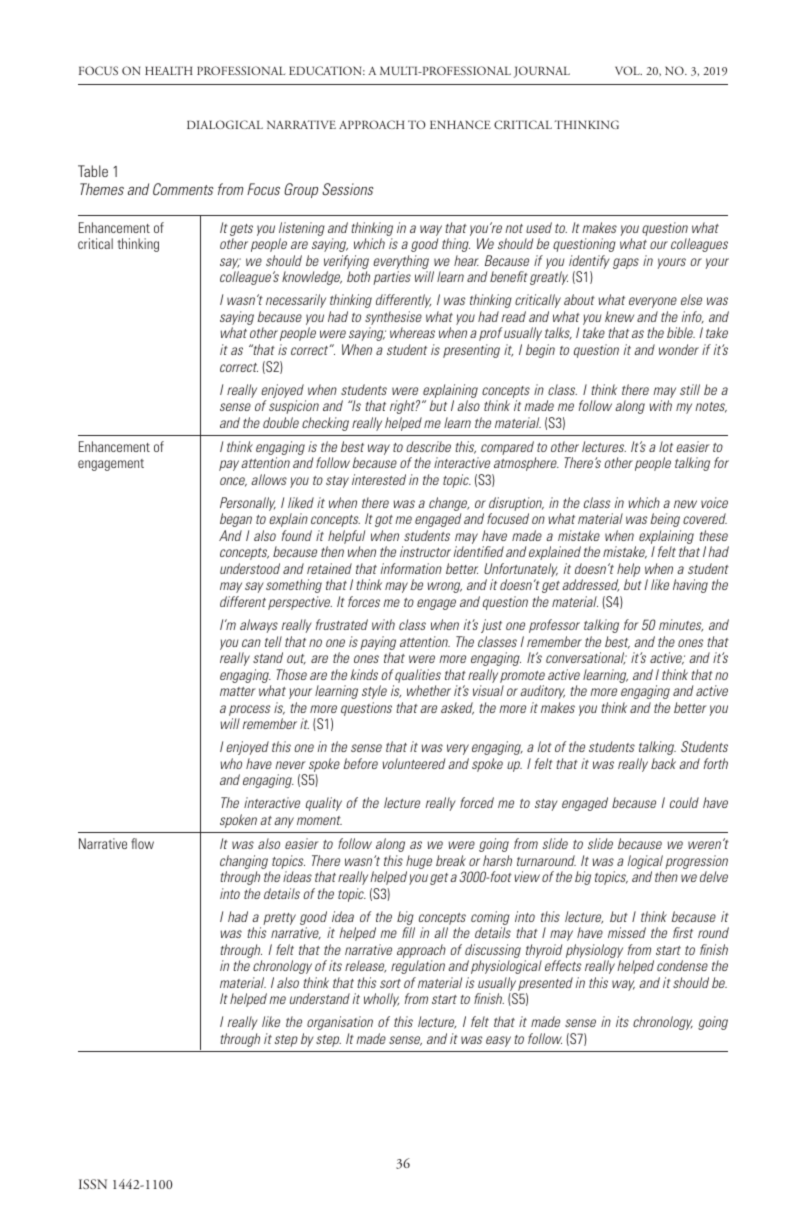 The width and height of the page is (806, 1214). I want to click on presented, so click(545, 985).
